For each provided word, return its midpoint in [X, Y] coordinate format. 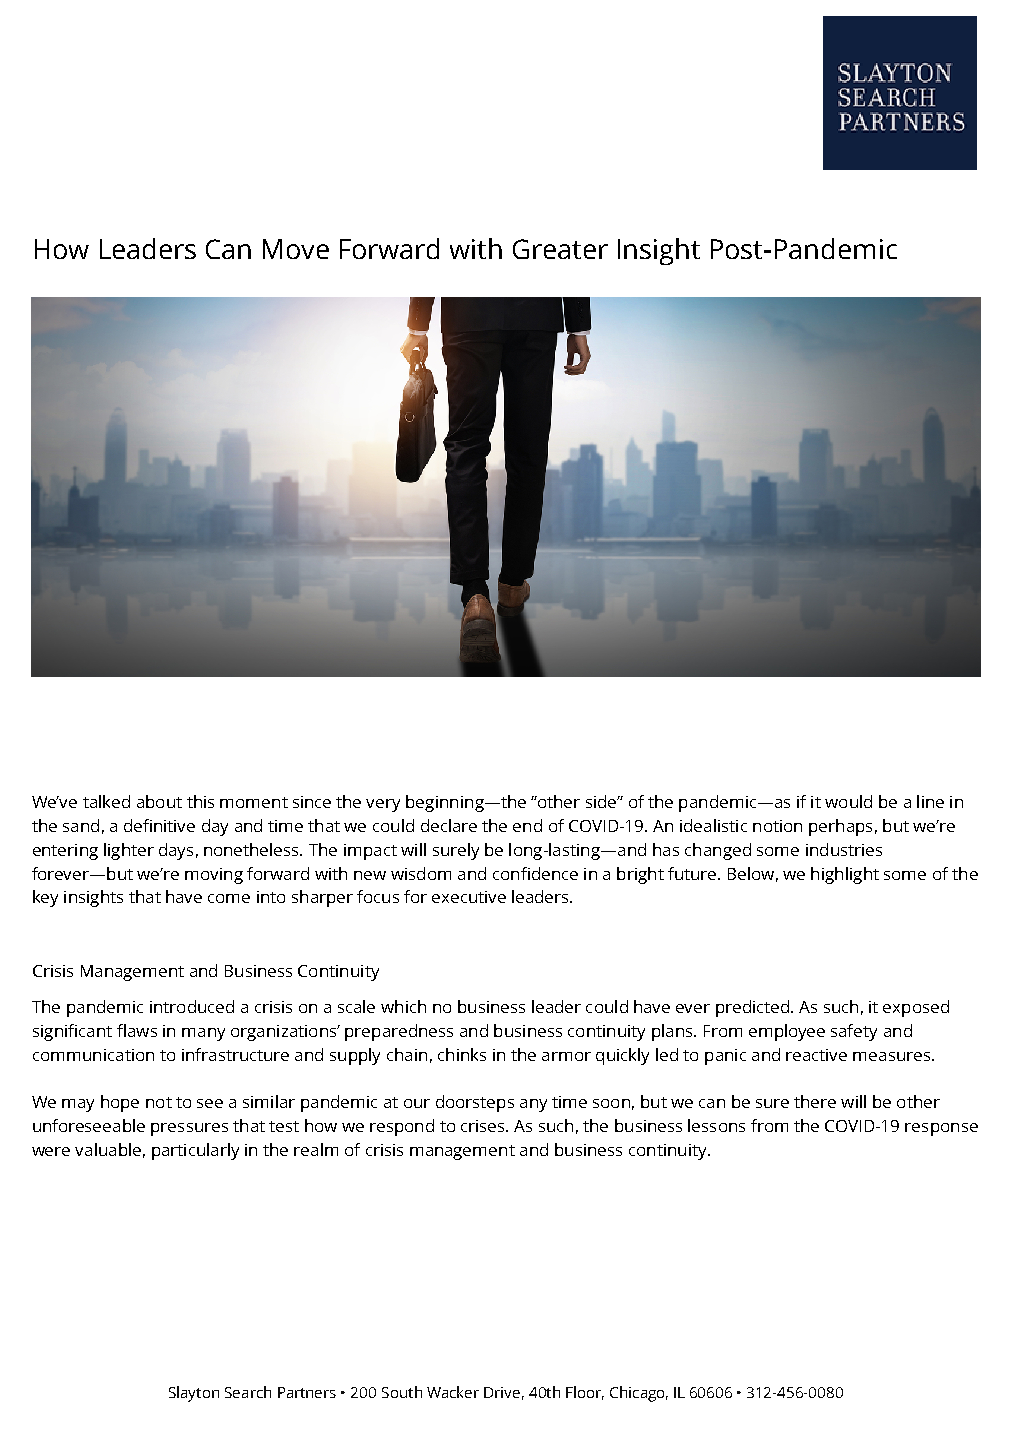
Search [248, 1392]
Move [296, 249]
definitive [159, 825]
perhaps [840, 827]
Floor [585, 1393]
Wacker [453, 1392]
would [848, 801]
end [527, 825]
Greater [560, 249]
